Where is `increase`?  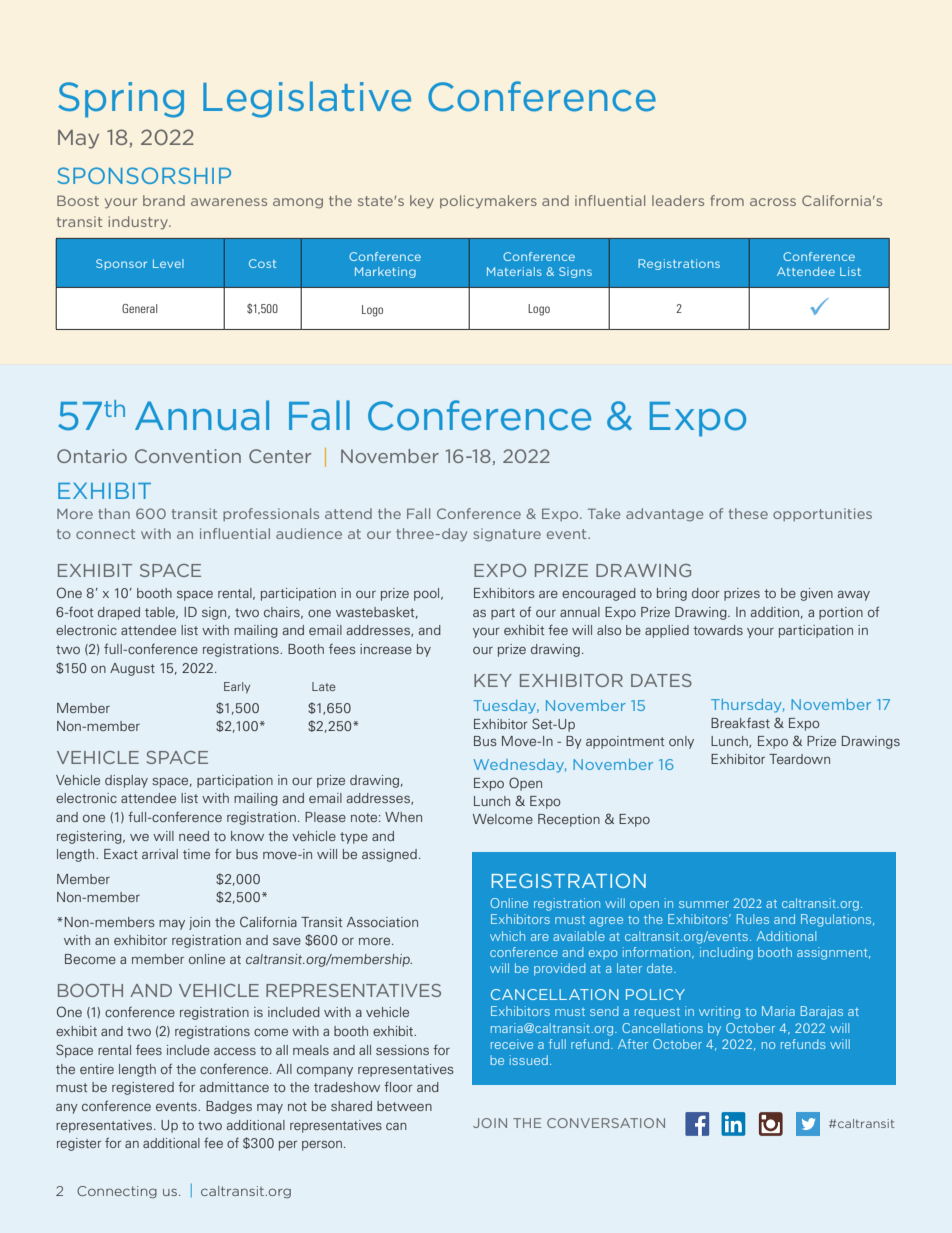 increase is located at coordinates (386, 649).
